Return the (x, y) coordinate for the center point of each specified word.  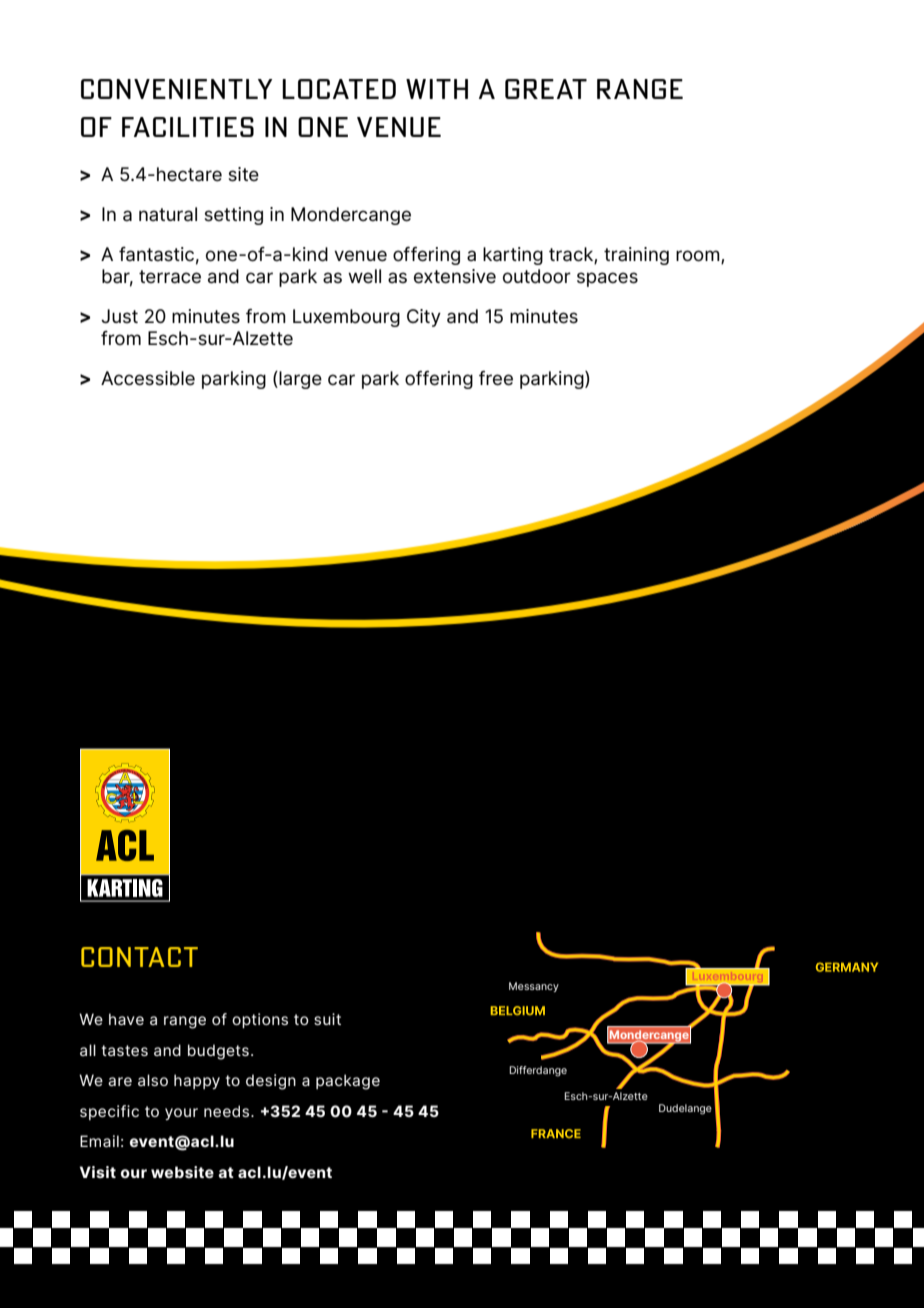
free (496, 378)
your (181, 1114)
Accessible (148, 378)
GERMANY (847, 967)
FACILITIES (188, 127)
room (699, 256)
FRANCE (556, 1133)
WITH (437, 89)
